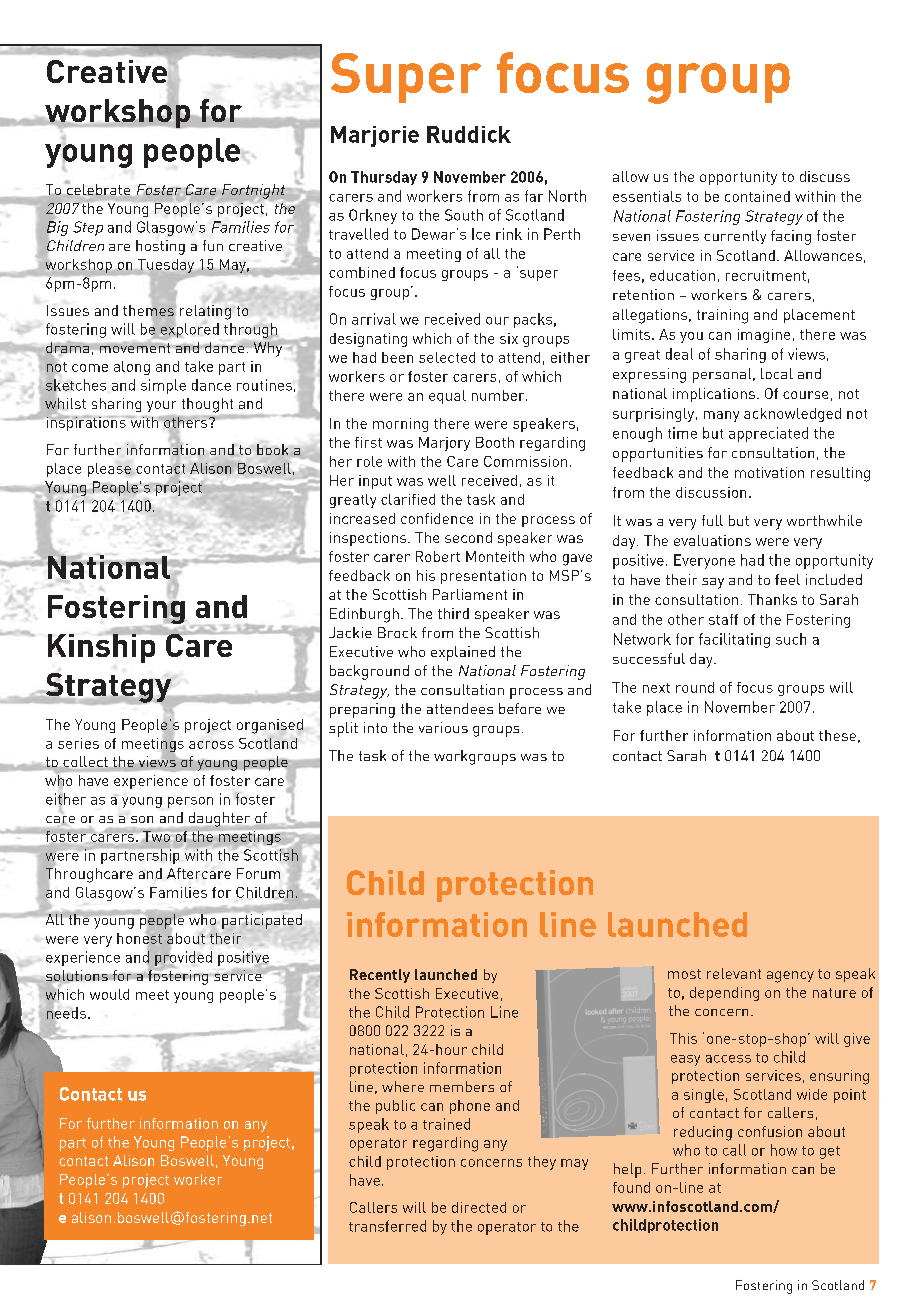 This document has width=924, height=1308. What do you see at coordinates (444, 444) in the document?
I see `Marjory` at bounding box center [444, 444].
